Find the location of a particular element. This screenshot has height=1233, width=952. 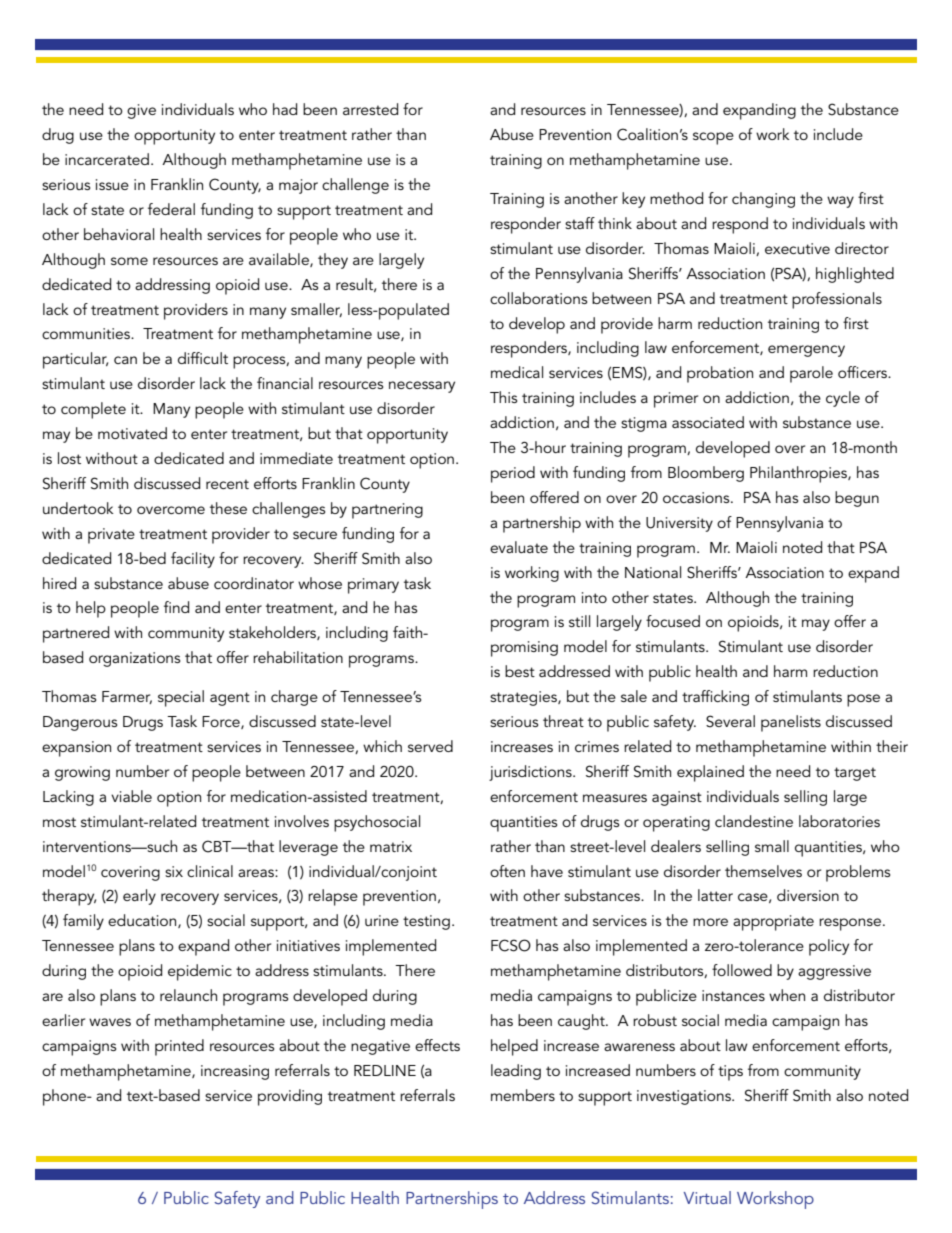

increasing is located at coordinates (235, 1072).
